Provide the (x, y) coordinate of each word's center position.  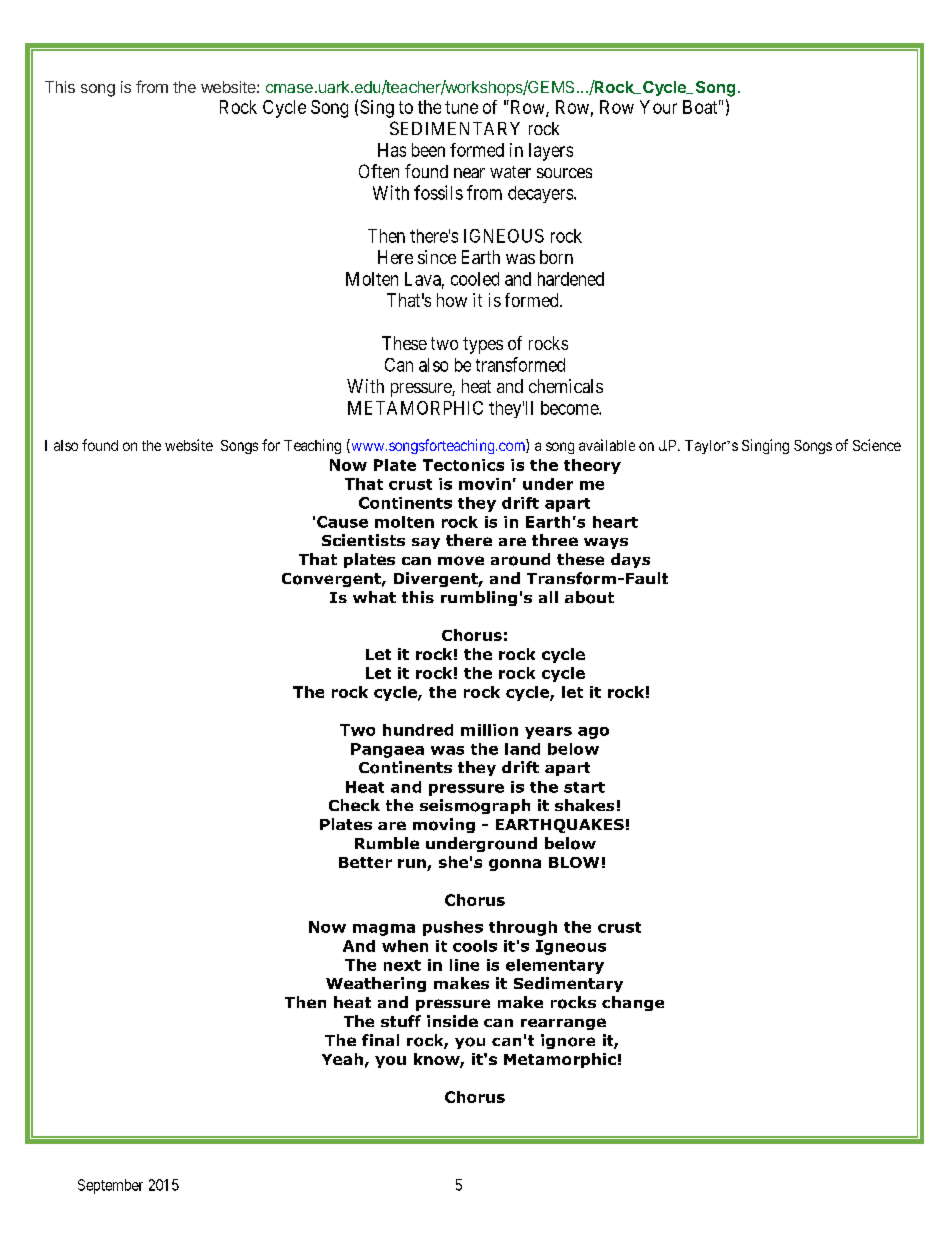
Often (379, 171)
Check (354, 805)
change (633, 1003)
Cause (342, 522)
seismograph (475, 806)
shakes (584, 805)
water (510, 172)
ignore (568, 1041)
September (110, 1186)
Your (658, 107)
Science (877, 445)
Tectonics (463, 465)
